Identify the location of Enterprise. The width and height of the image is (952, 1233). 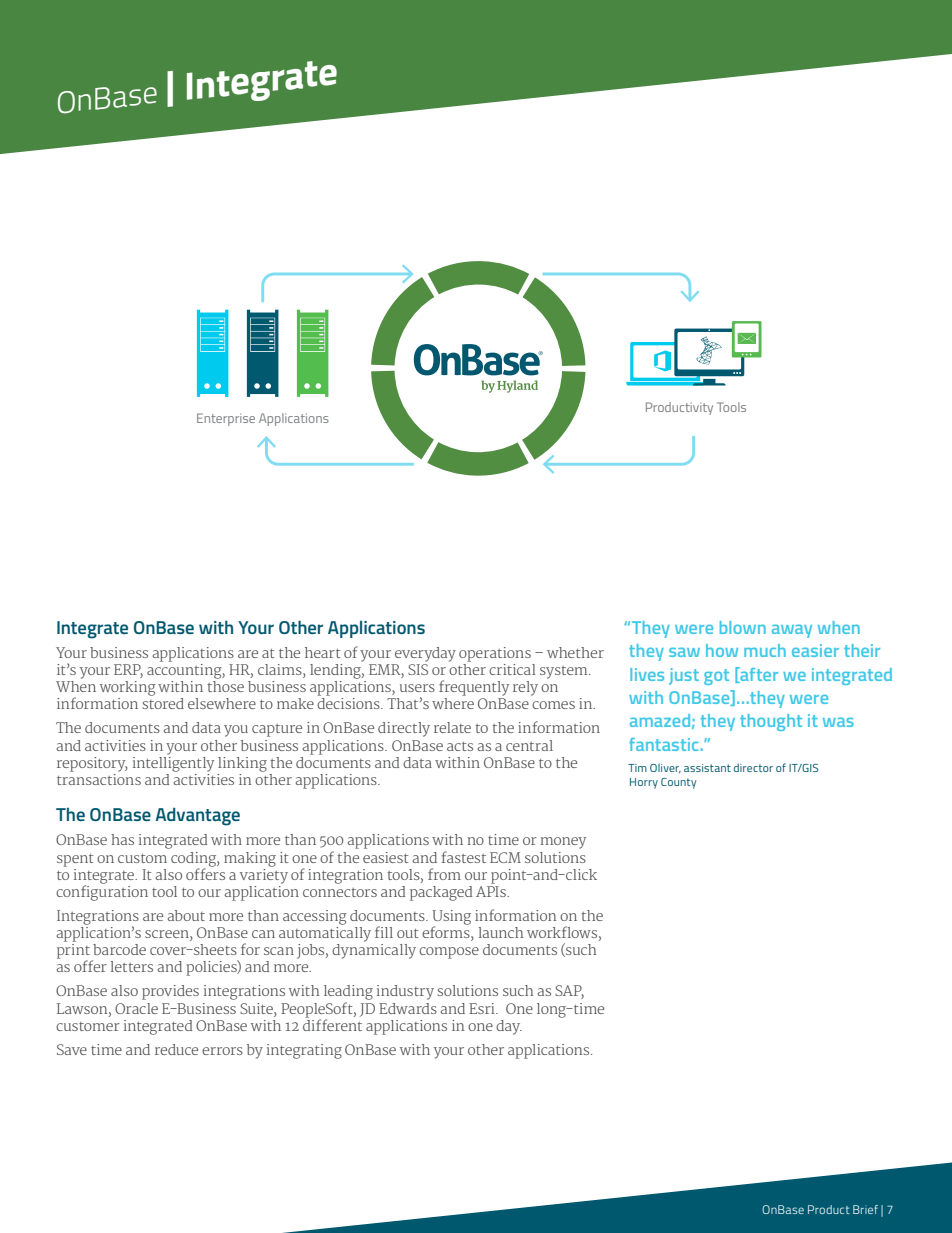
(226, 419).
